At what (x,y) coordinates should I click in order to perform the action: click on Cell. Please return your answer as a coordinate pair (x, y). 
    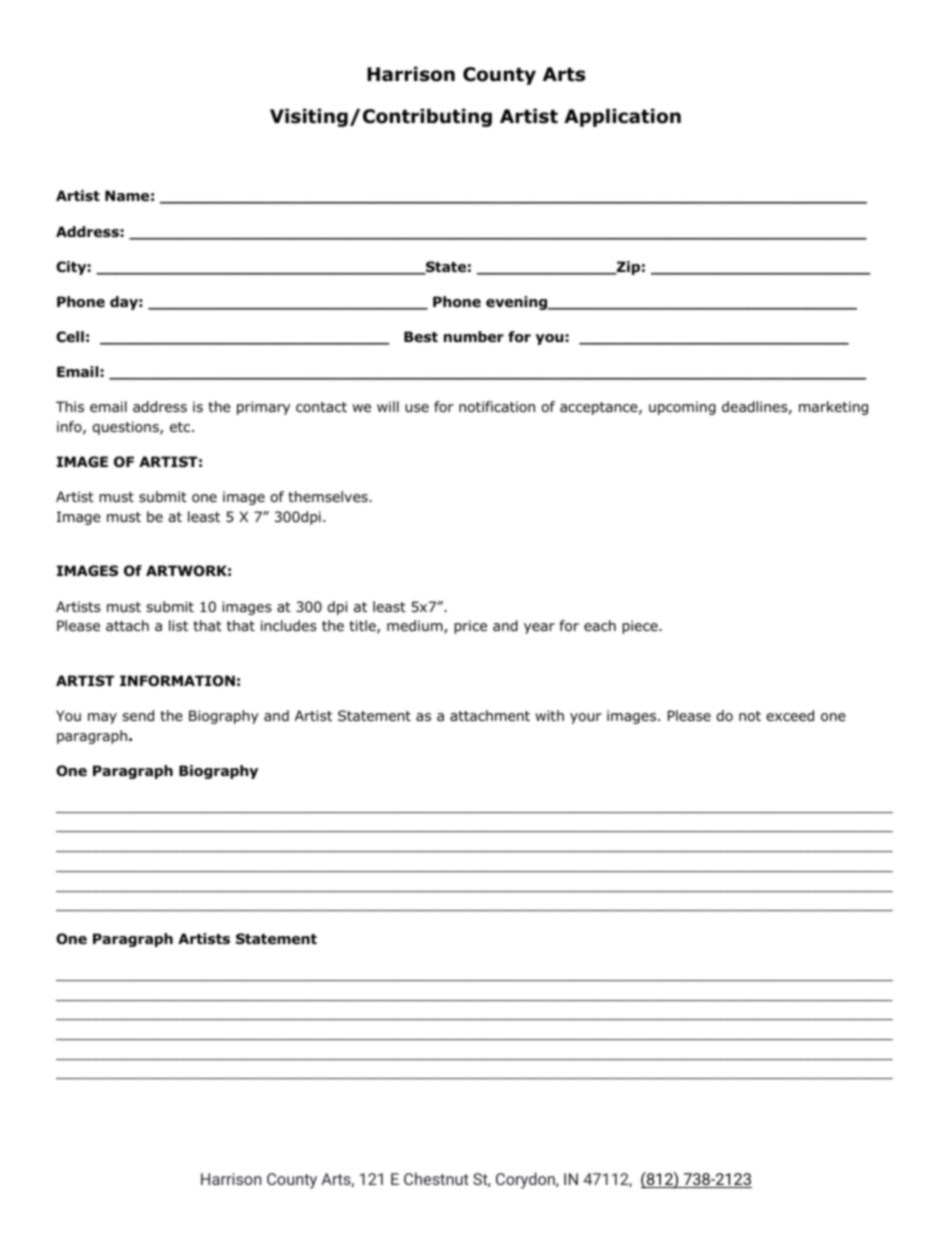
    Looking at the image, I should click on (70, 336).
